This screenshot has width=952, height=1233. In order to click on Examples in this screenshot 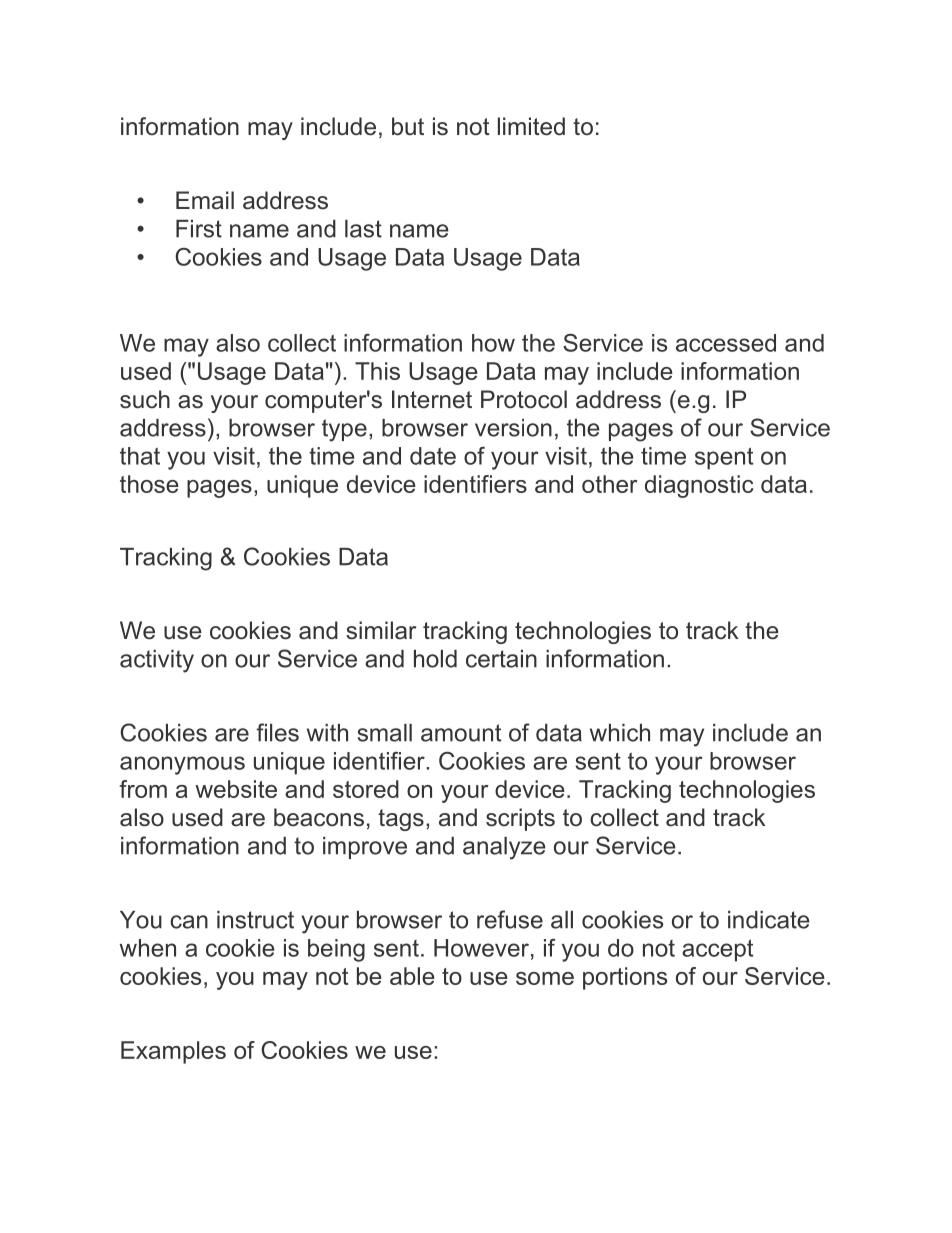, I will do `click(173, 1052)`.
